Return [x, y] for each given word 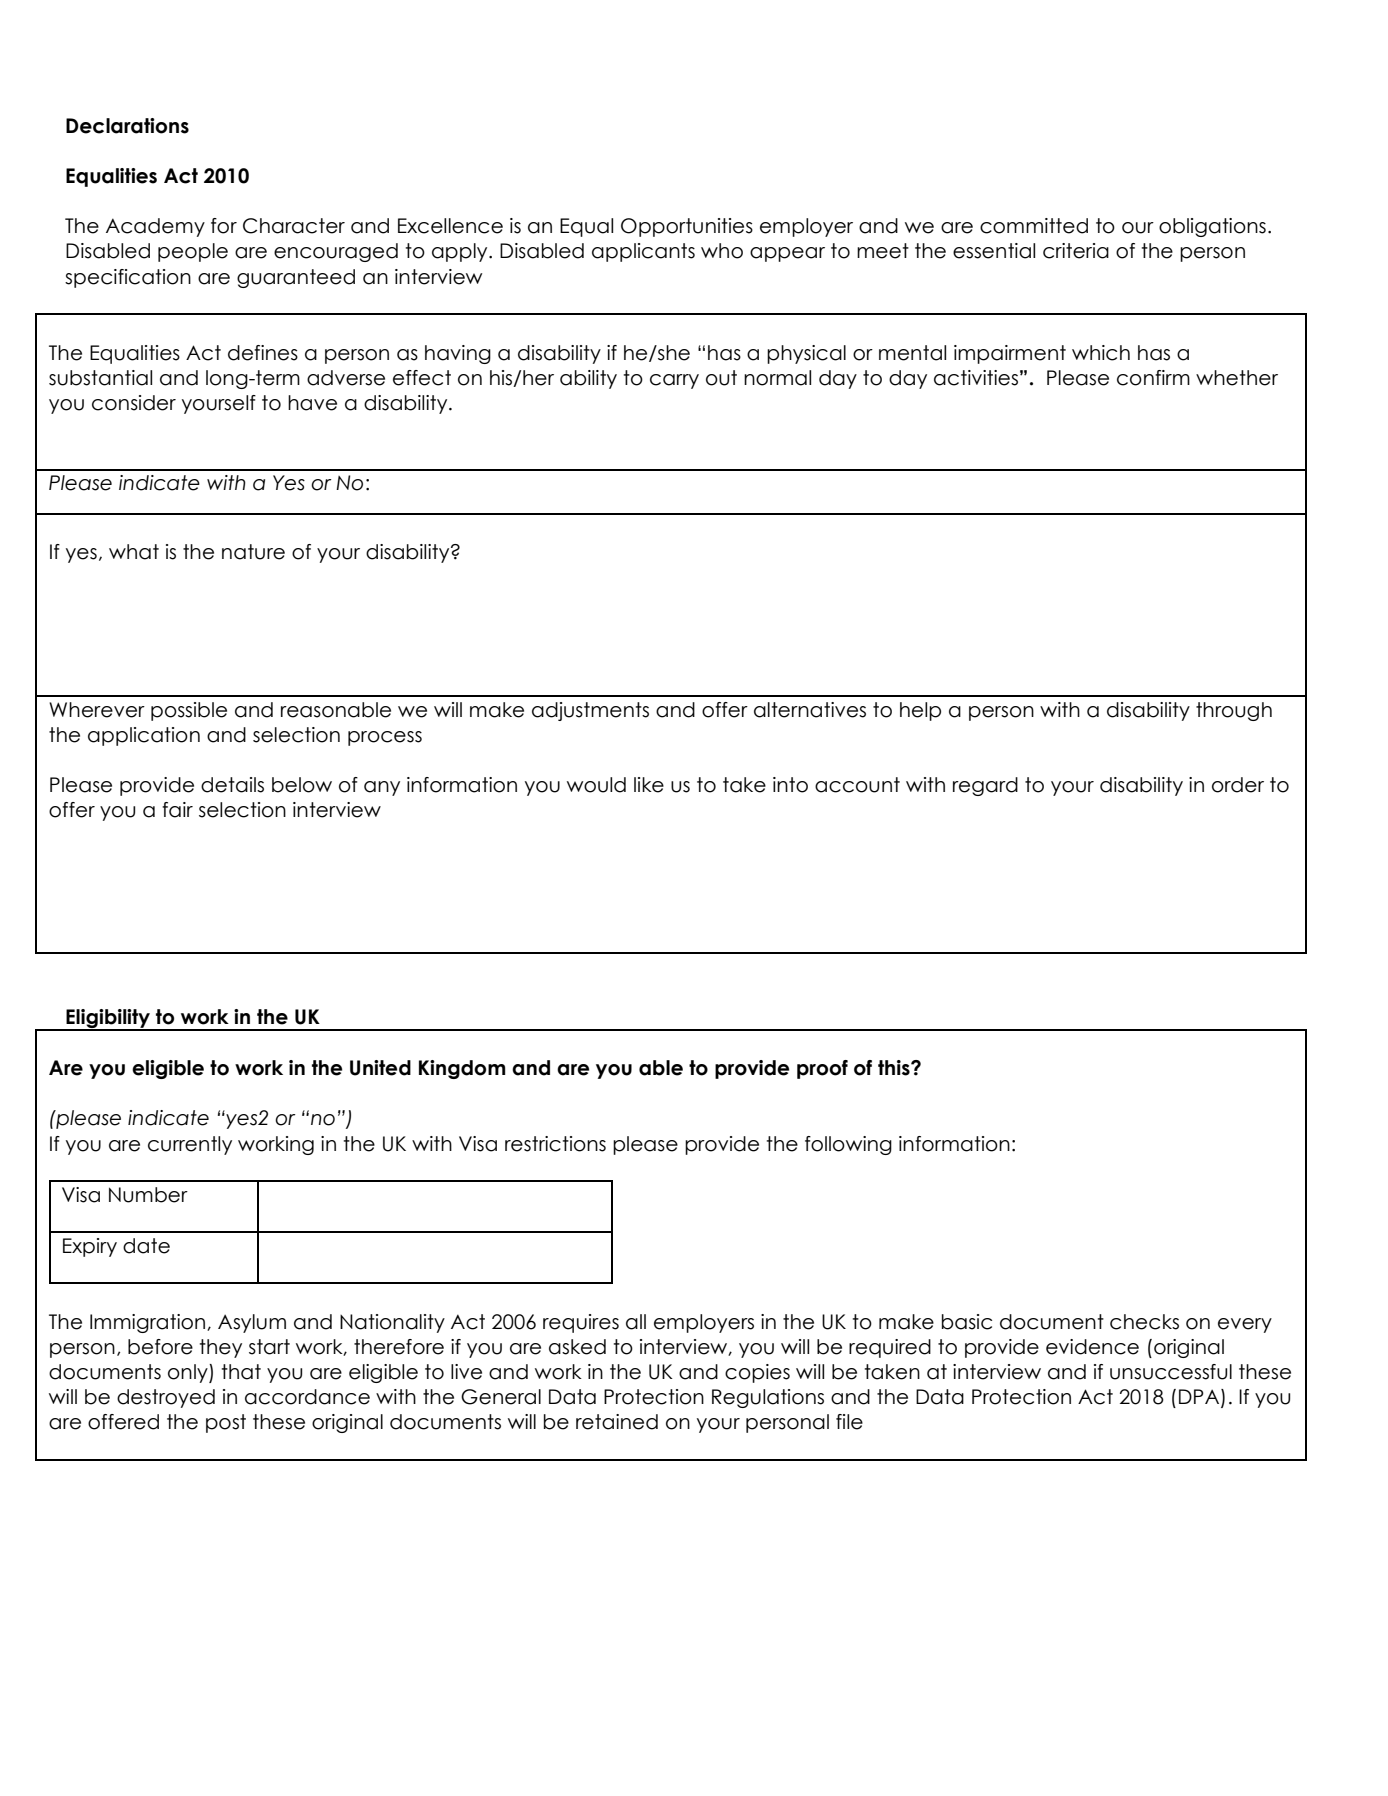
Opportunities [687, 227]
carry [674, 381]
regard [985, 786]
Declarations [127, 126]
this [895, 1068]
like [649, 785]
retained [617, 1422]
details [232, 785]
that [241, 1372]
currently [190, 1145]
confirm [1153, 378]
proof [822, 1069]
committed [1034, 226]
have [312, 403]
